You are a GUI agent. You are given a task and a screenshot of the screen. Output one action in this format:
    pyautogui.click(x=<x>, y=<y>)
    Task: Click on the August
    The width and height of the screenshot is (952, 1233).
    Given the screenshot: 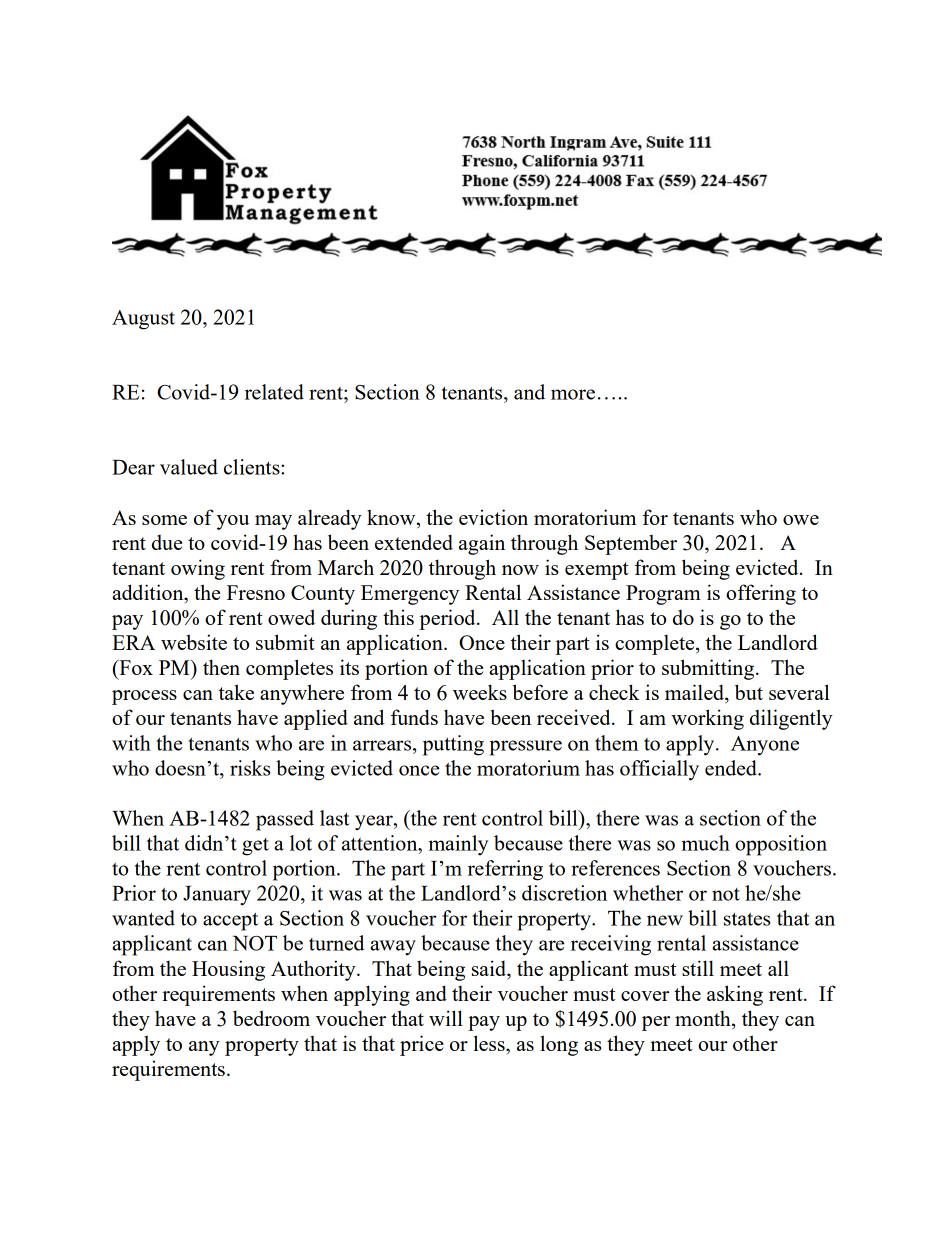 What is the action you would take?
    pyautogui.click(x=143, y=320)
